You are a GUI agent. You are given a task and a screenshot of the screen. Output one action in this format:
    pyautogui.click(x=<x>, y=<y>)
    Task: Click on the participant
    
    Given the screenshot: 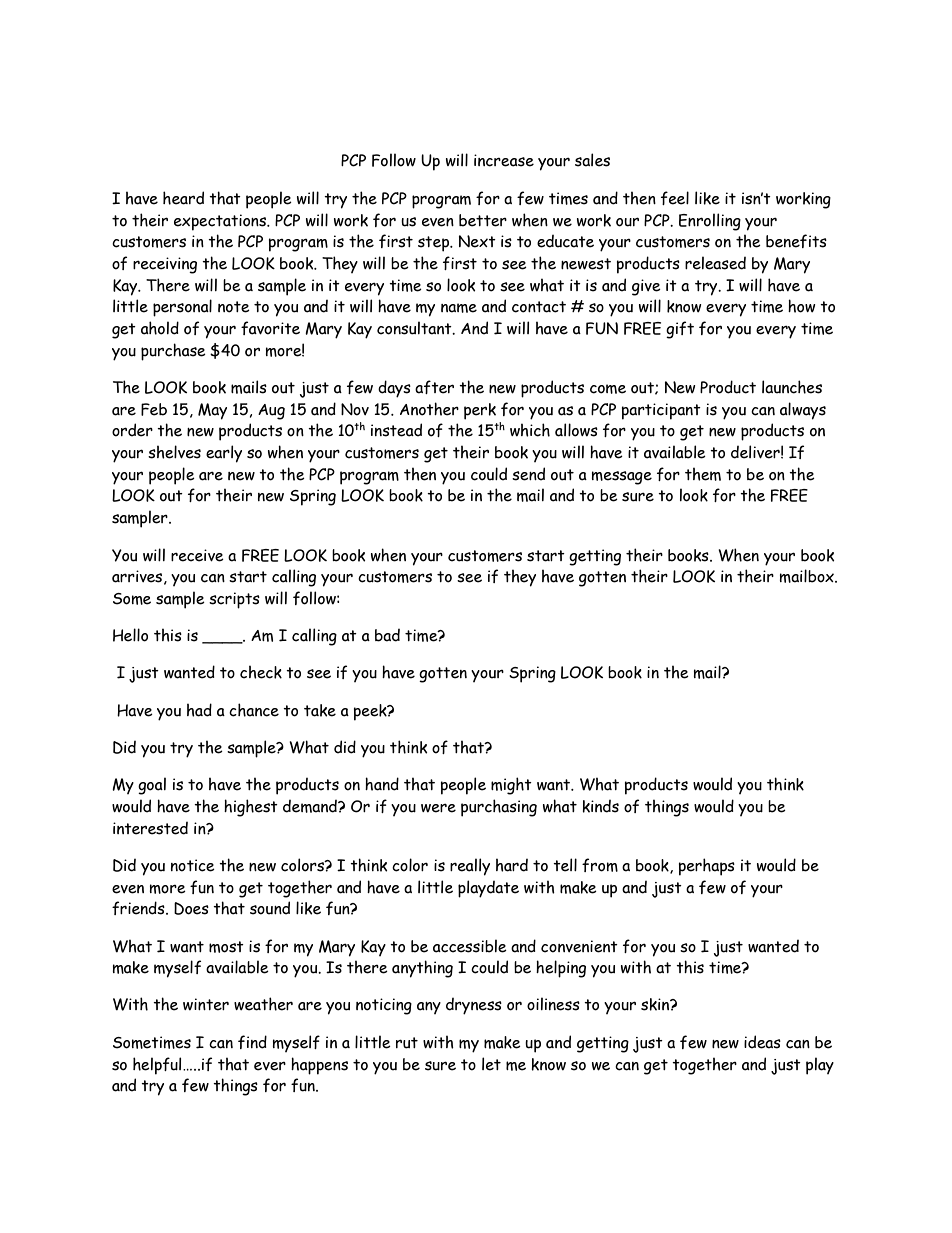 What is the action you would take?
    pyautogui.click(x=661, y=411)
